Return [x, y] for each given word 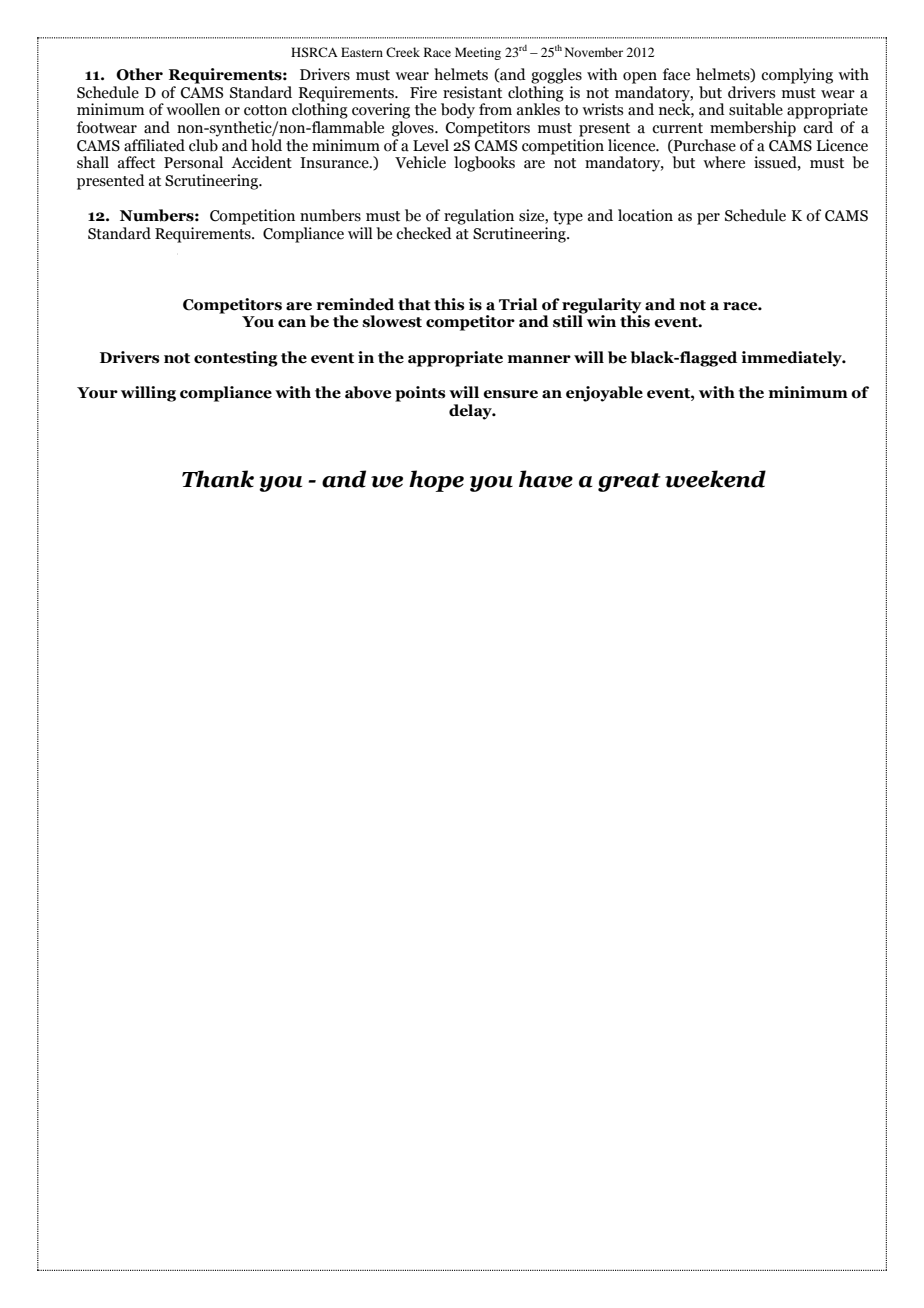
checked [424, 233]
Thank [218, 479]
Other [139, 74]
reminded [355, 304]
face [676, 74]
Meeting [478, 53]
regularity [601, 307]
